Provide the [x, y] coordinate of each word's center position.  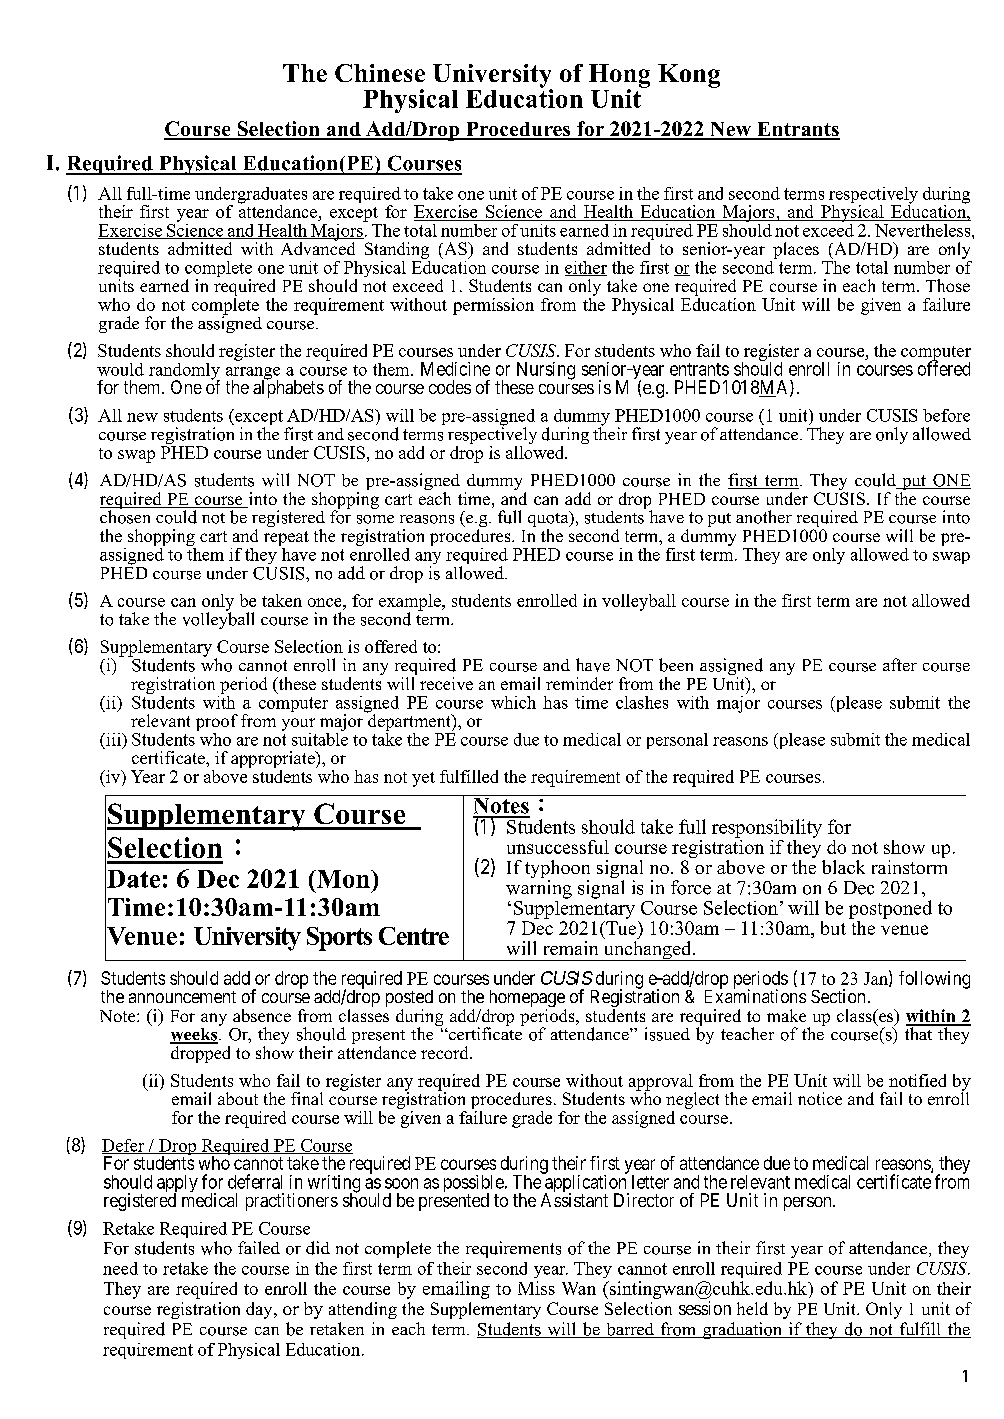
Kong [689, 76]
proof [217, 722]
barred [630, 1330]
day [260, 1310]
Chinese [380, 73]
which [513, 702]
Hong [619, 77]
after [900, 664]
